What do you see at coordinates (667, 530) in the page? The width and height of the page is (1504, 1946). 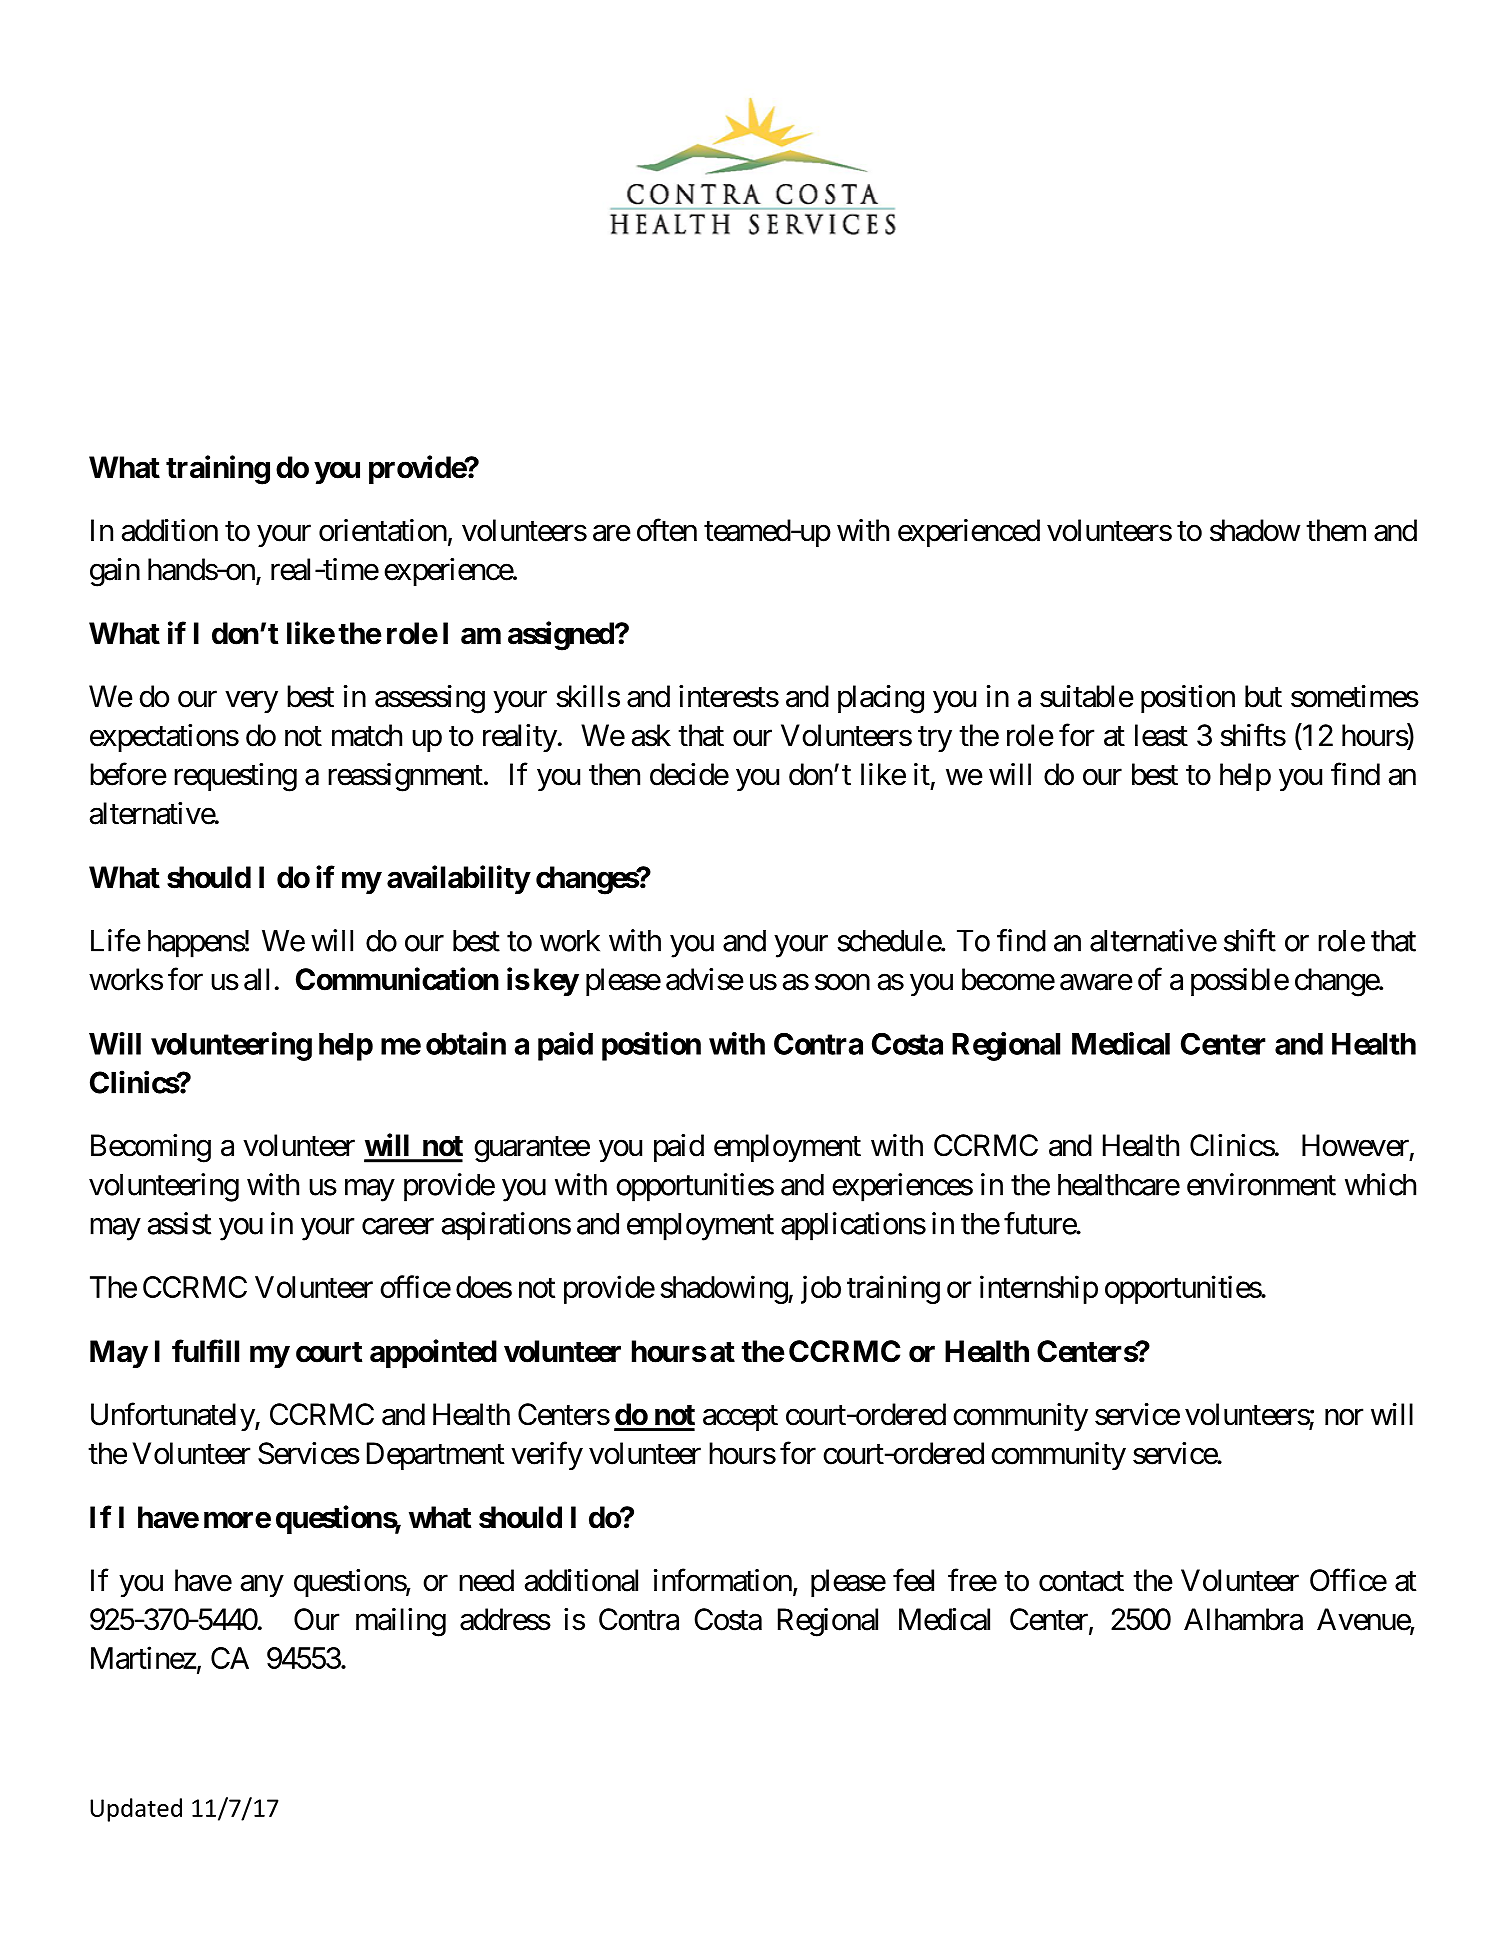 I see `often` at bounding box center [667, 530].
